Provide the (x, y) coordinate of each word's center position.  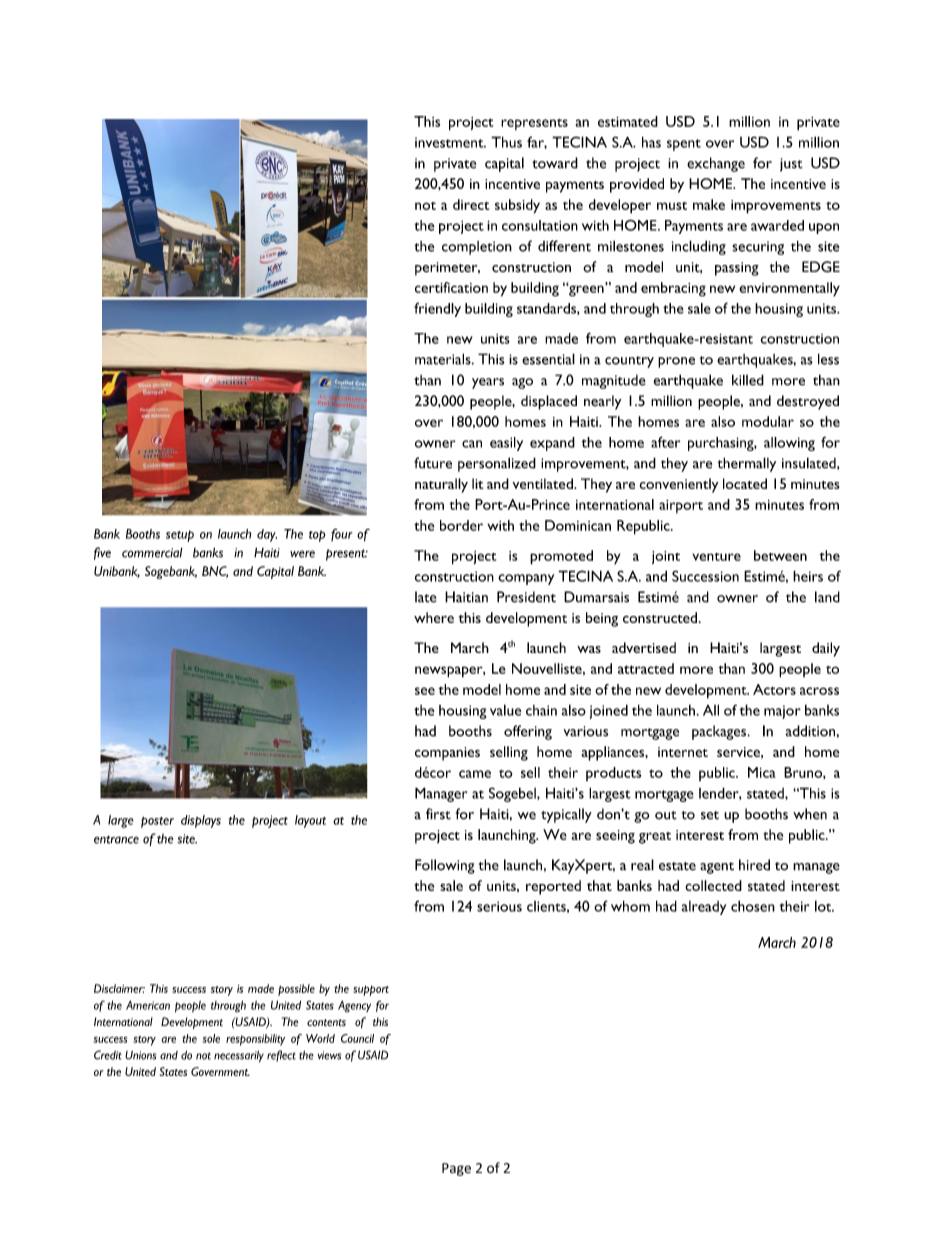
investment (450, 142)
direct (471, 204)
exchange (716, 164)
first (438, 814)
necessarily (239, 1056)
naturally (441, 485)
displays (201, 821)
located (745, 483)
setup (180, 536)
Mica (761, 772)
